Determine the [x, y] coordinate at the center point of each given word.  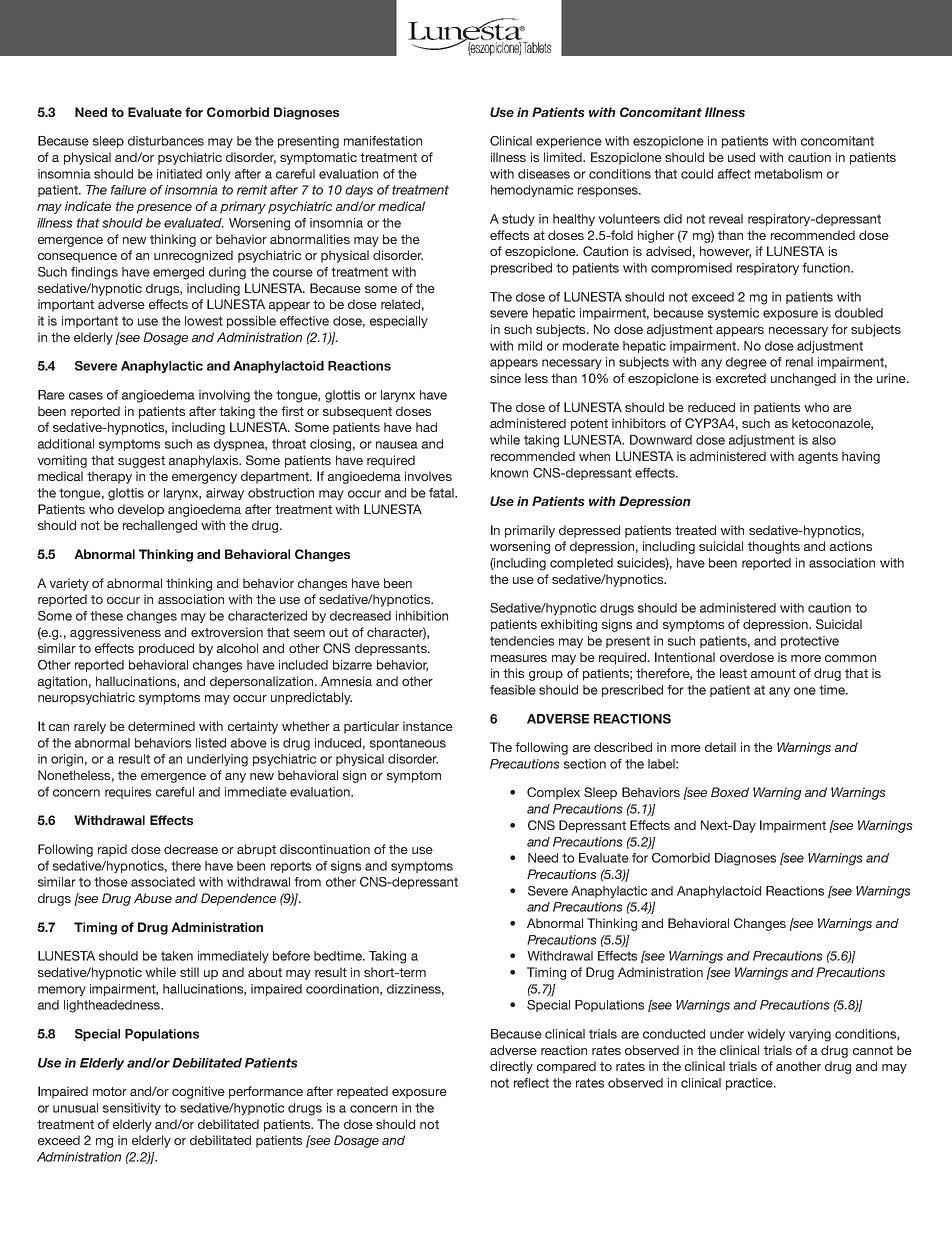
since [505, 378]
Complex [553, 793]
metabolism [788, 174]
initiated [179, 174]
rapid [112, 850]
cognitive [198, 1092]
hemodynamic [532, 191]
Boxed [730, 792]
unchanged [803, 379]
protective [810, 642]
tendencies [522, 641]
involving [224, 396]
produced [166, 649]
